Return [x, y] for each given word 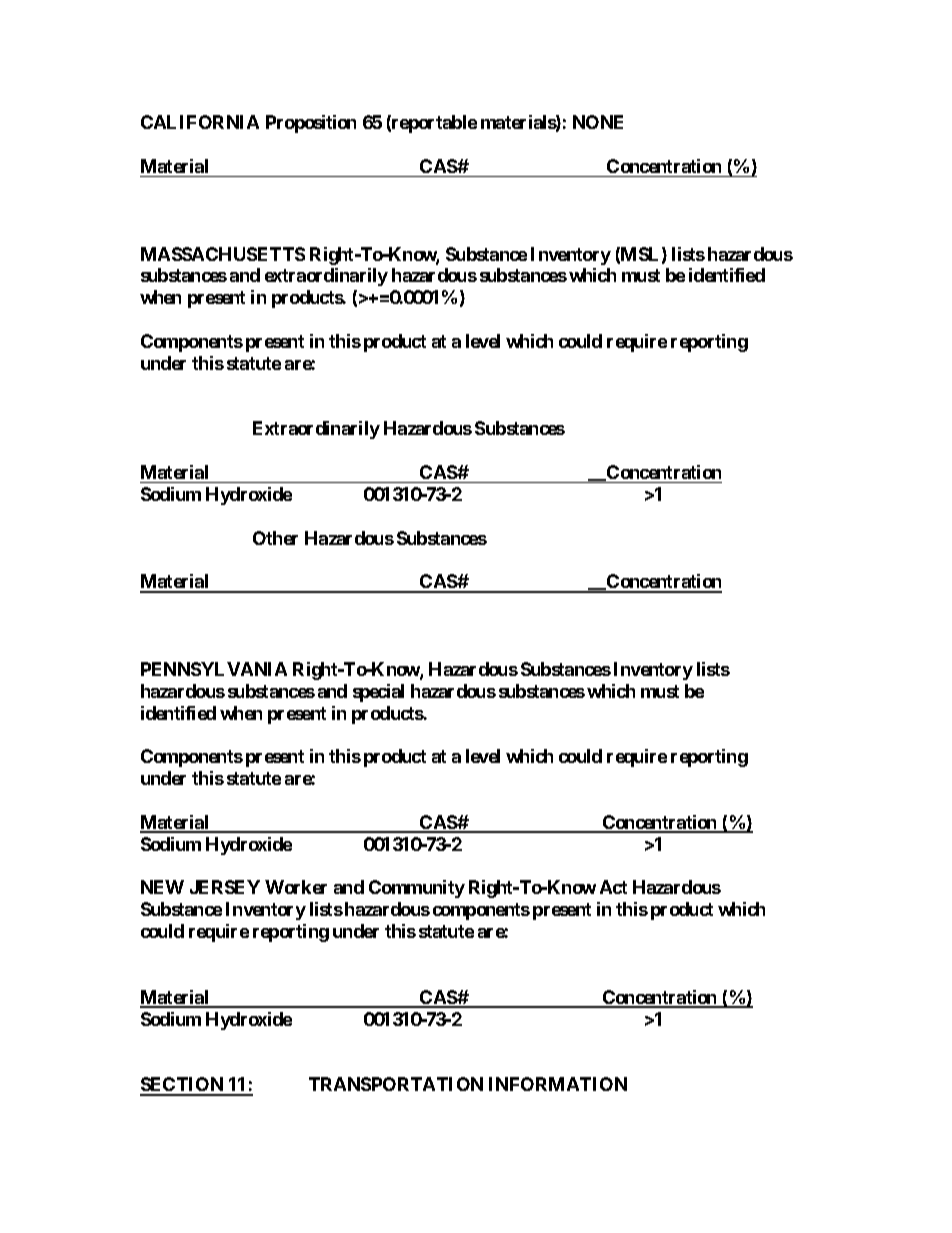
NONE [598, 122]
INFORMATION [558, 1084]
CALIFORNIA [200, 122]
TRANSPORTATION [396, 1084]
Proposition [311, 124]
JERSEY [225, 887]
